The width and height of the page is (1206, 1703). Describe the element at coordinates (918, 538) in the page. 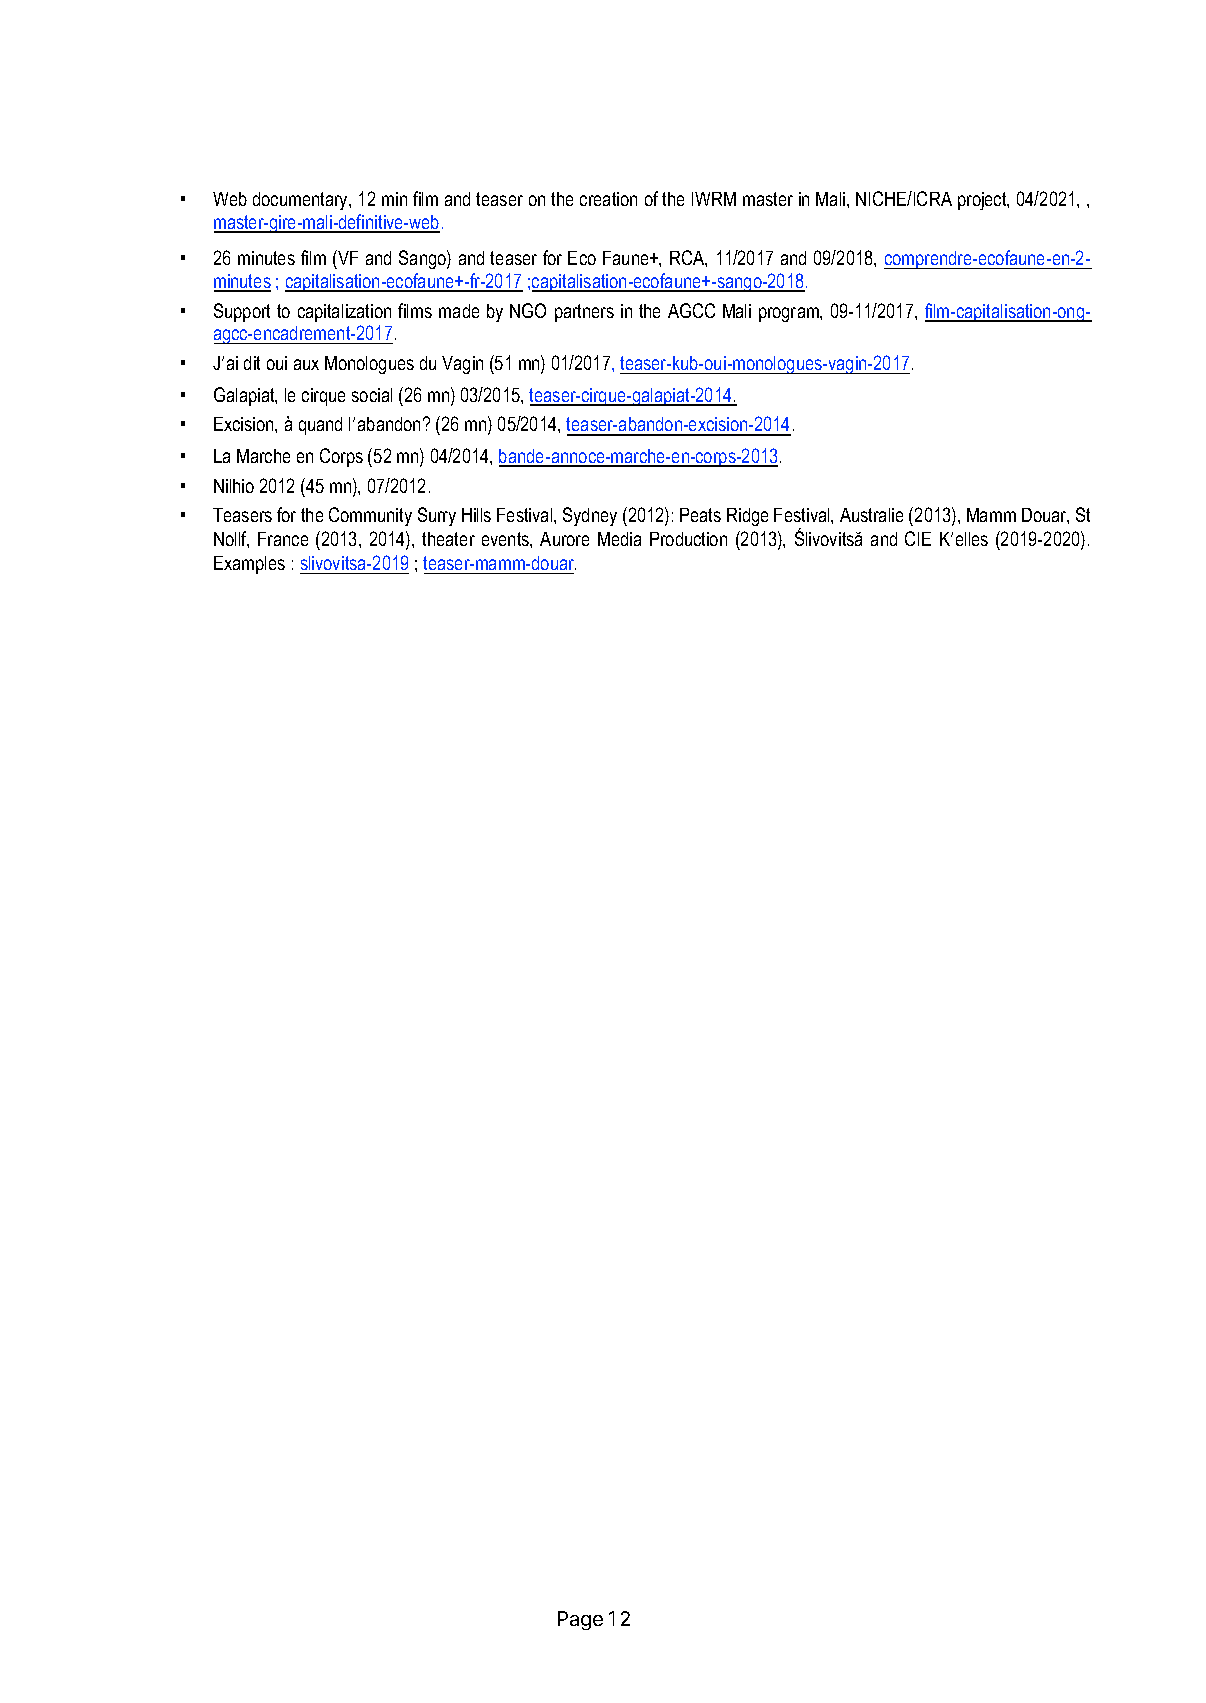

I see `CIE` at that location.
